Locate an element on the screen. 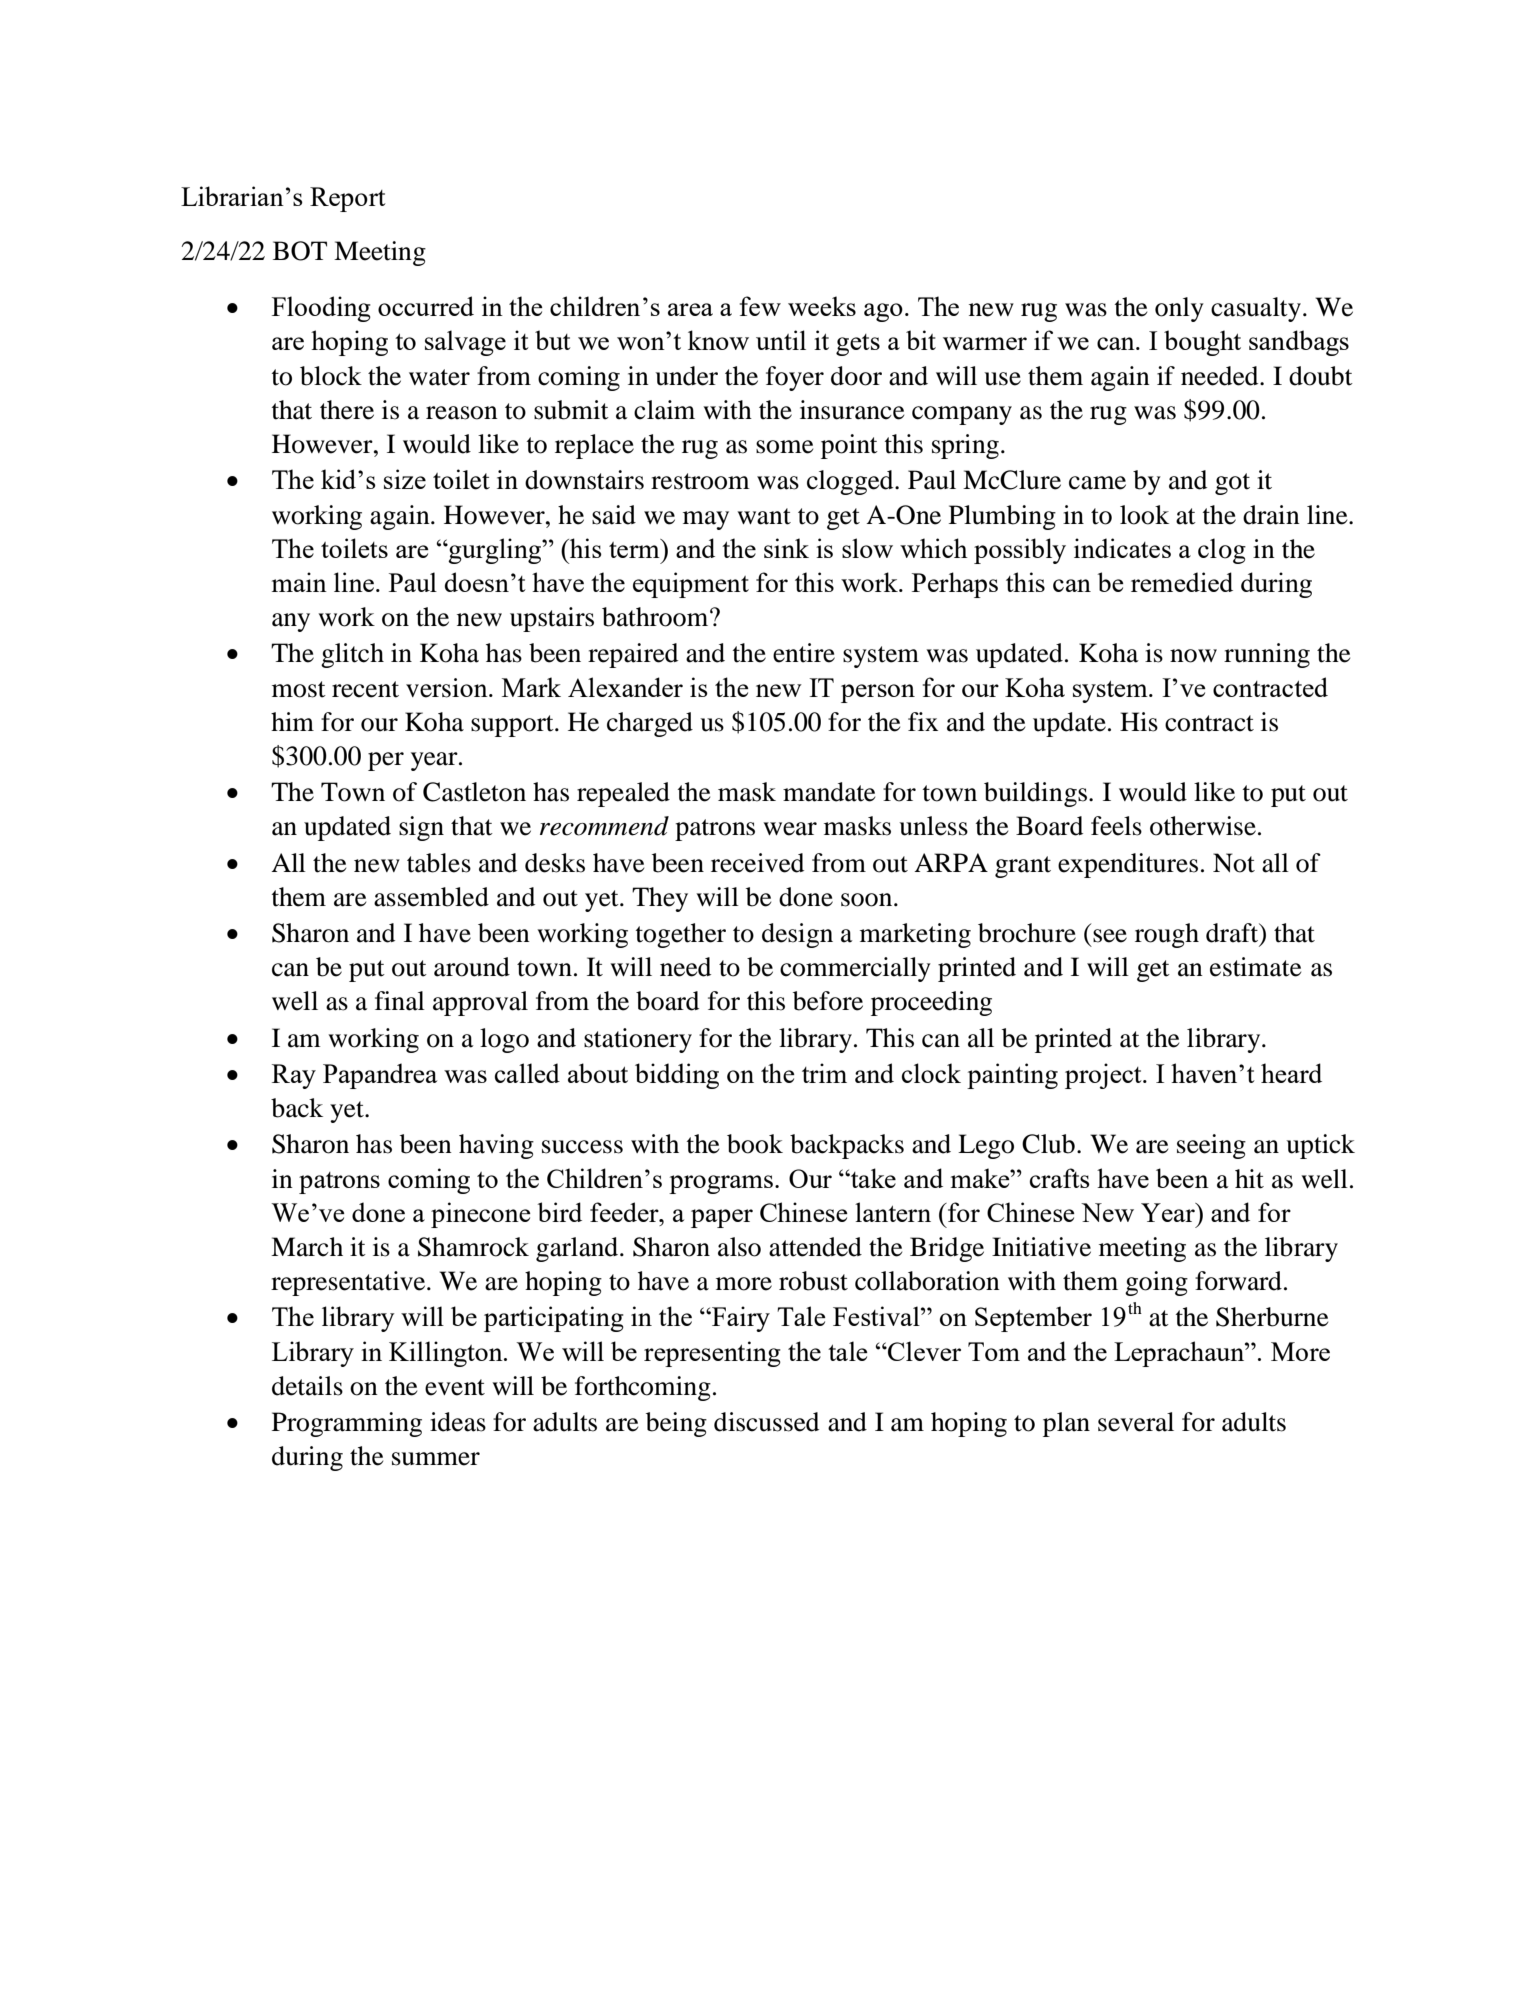 Image resolution: width=1537 pixels, height=1989 pixels. Report is located at coordinates (348, 199).
